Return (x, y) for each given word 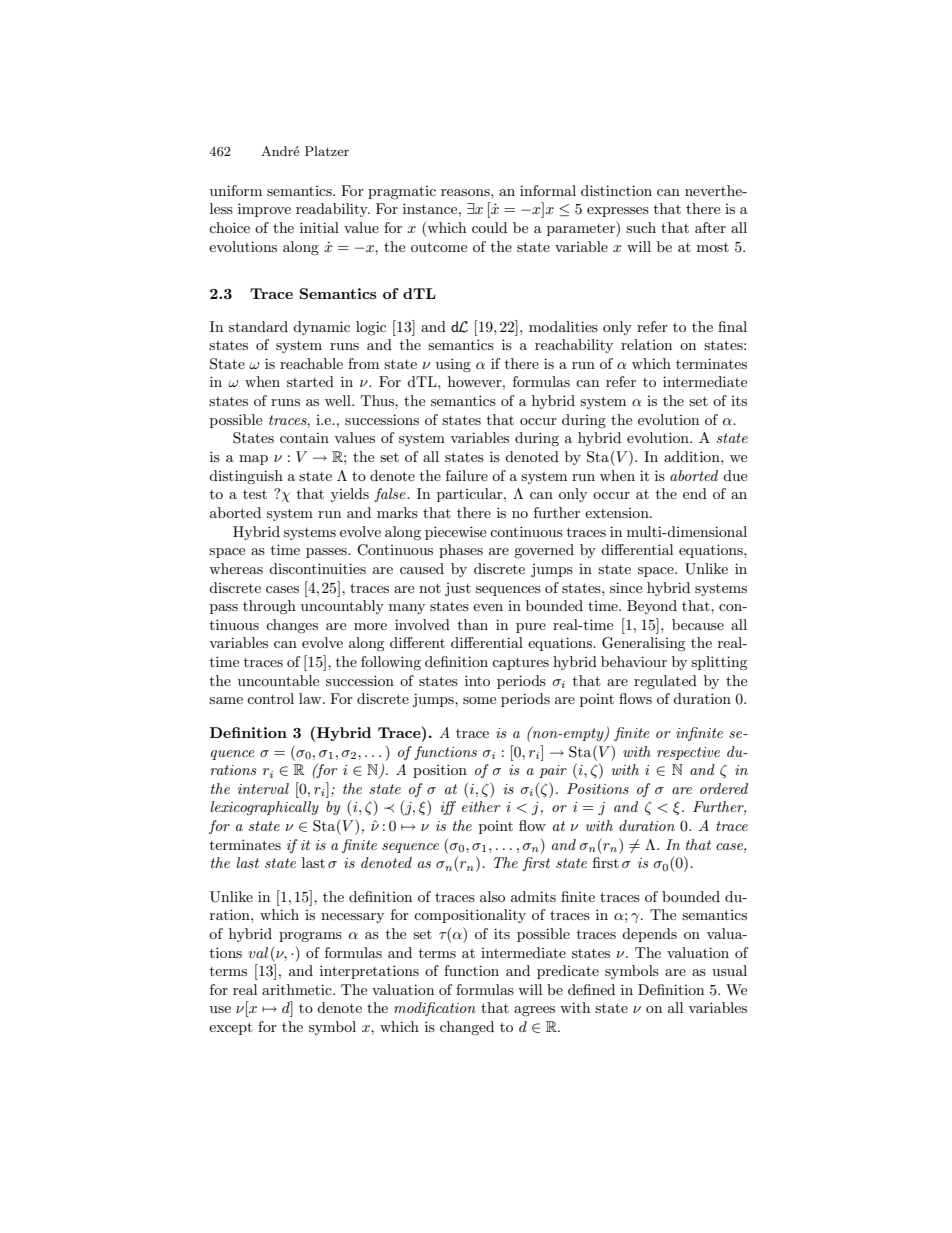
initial (319, 227)
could (489, 227)
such (641, 227)
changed (467, 1028)
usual (729, 970)
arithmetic (298, 989)
